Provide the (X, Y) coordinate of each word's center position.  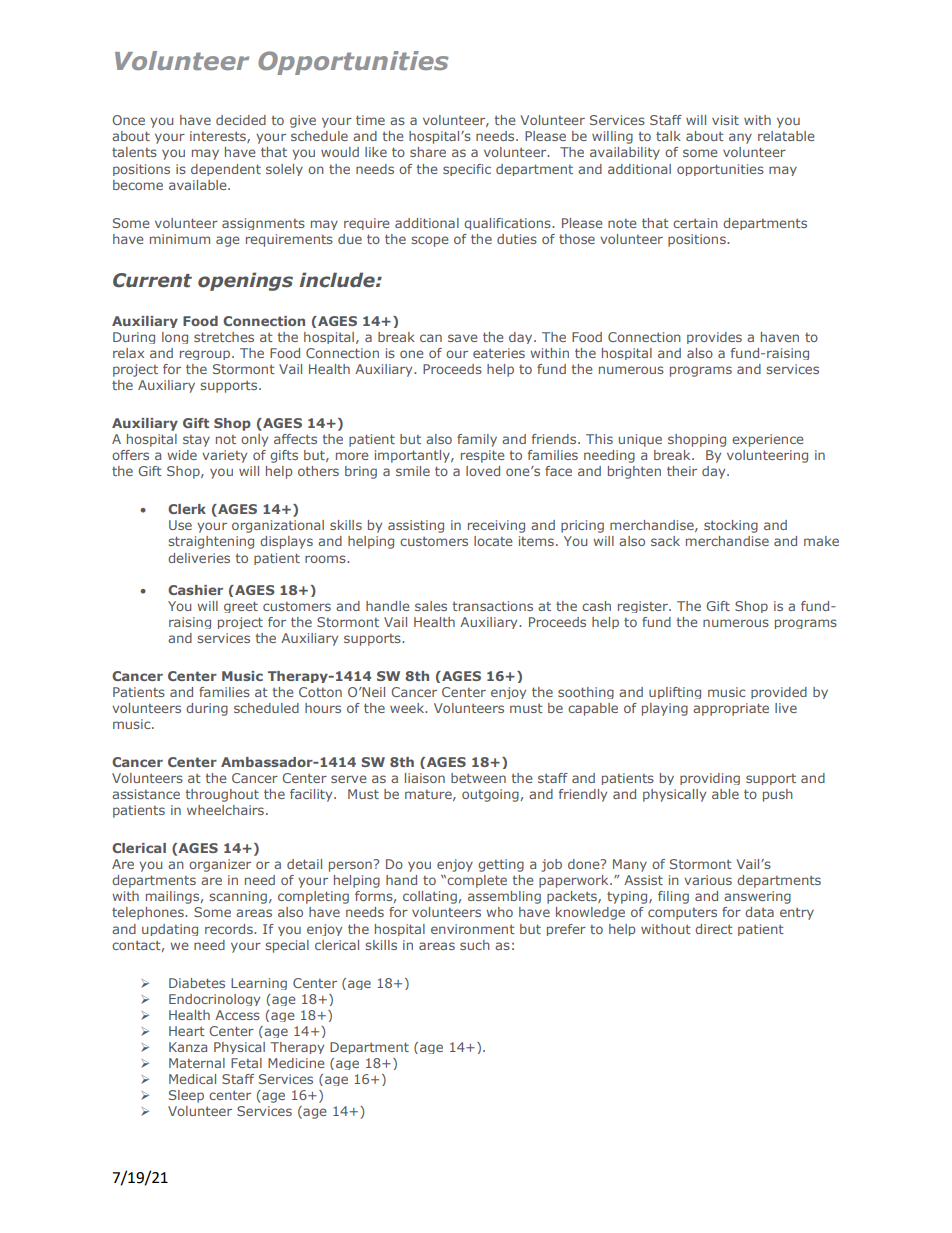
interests (219, 137)
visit (725, 120)
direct (714, 929)
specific (467, 170)
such (475, 945)
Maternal (197, 1063)
